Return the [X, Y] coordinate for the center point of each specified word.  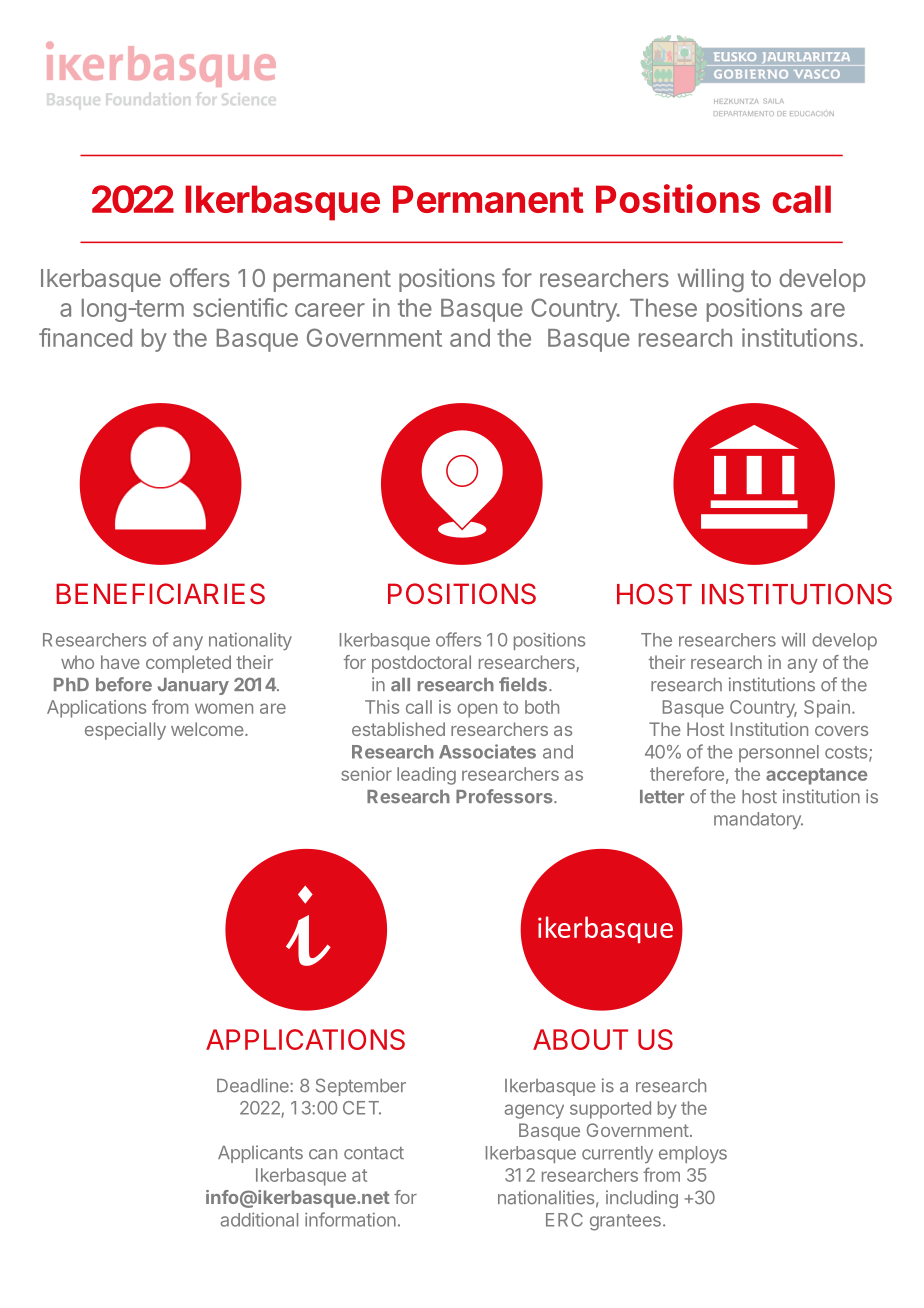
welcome [207, 729]
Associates [487, 751]
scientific [240, 307]
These [663, 308]
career [330, 310]
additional [259, 1219]
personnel [779, 753]
